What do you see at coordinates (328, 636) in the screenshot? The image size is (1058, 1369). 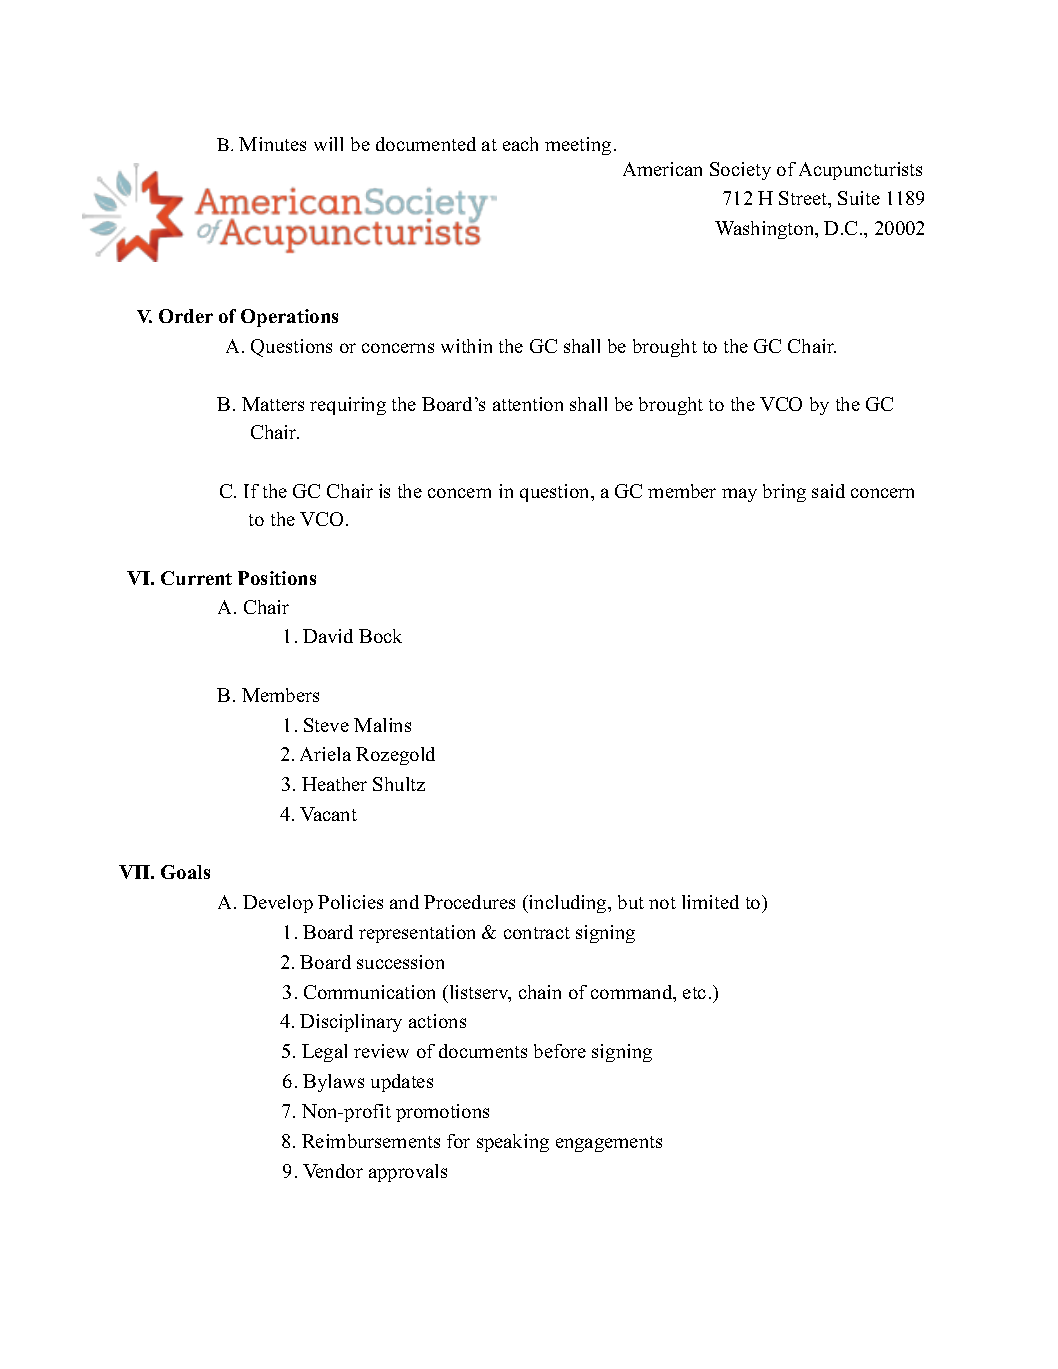 I see `David` at bounding box center [328, 636].
